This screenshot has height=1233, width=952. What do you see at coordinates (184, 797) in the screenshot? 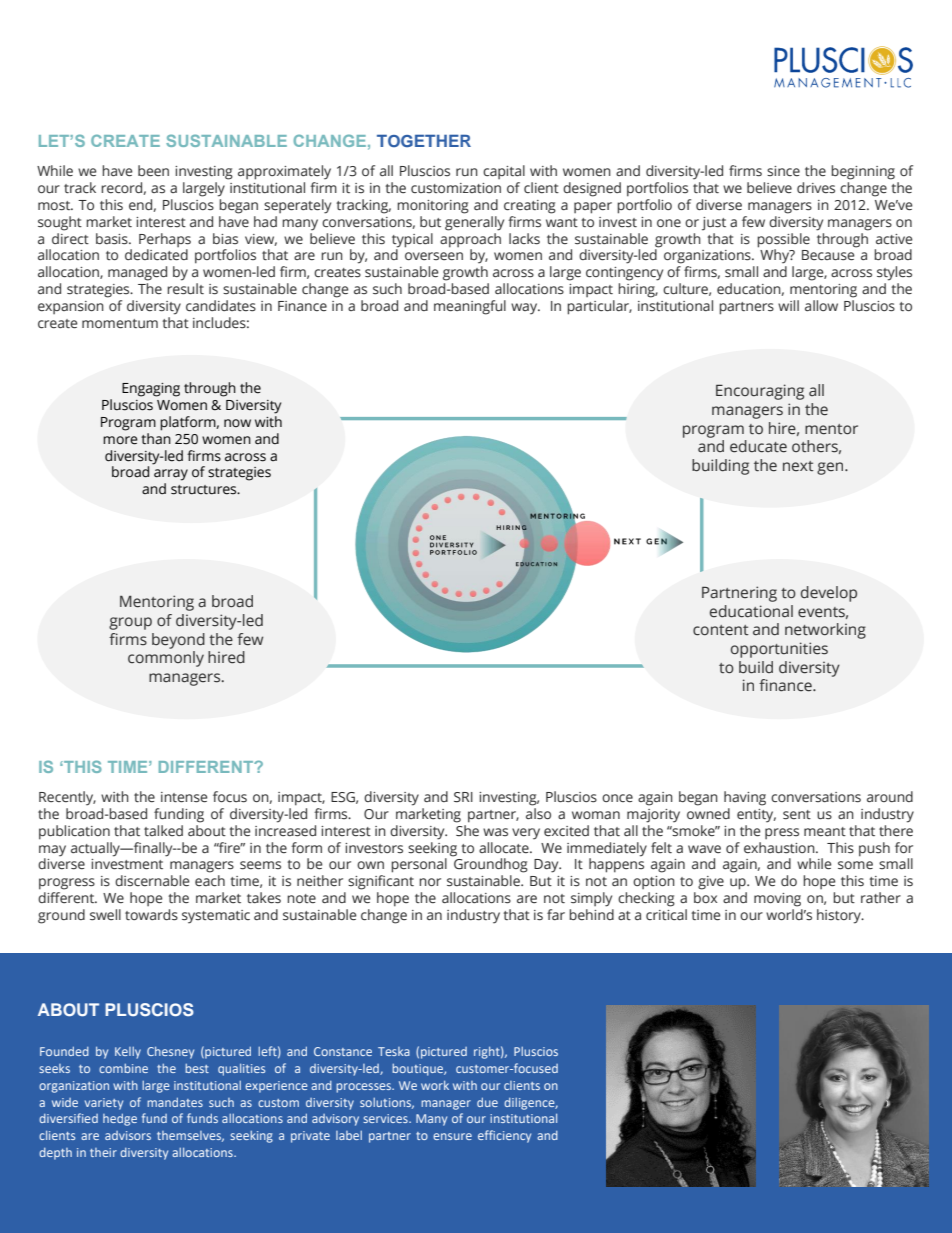
I see `intense` at bounding box center [184, 797].
